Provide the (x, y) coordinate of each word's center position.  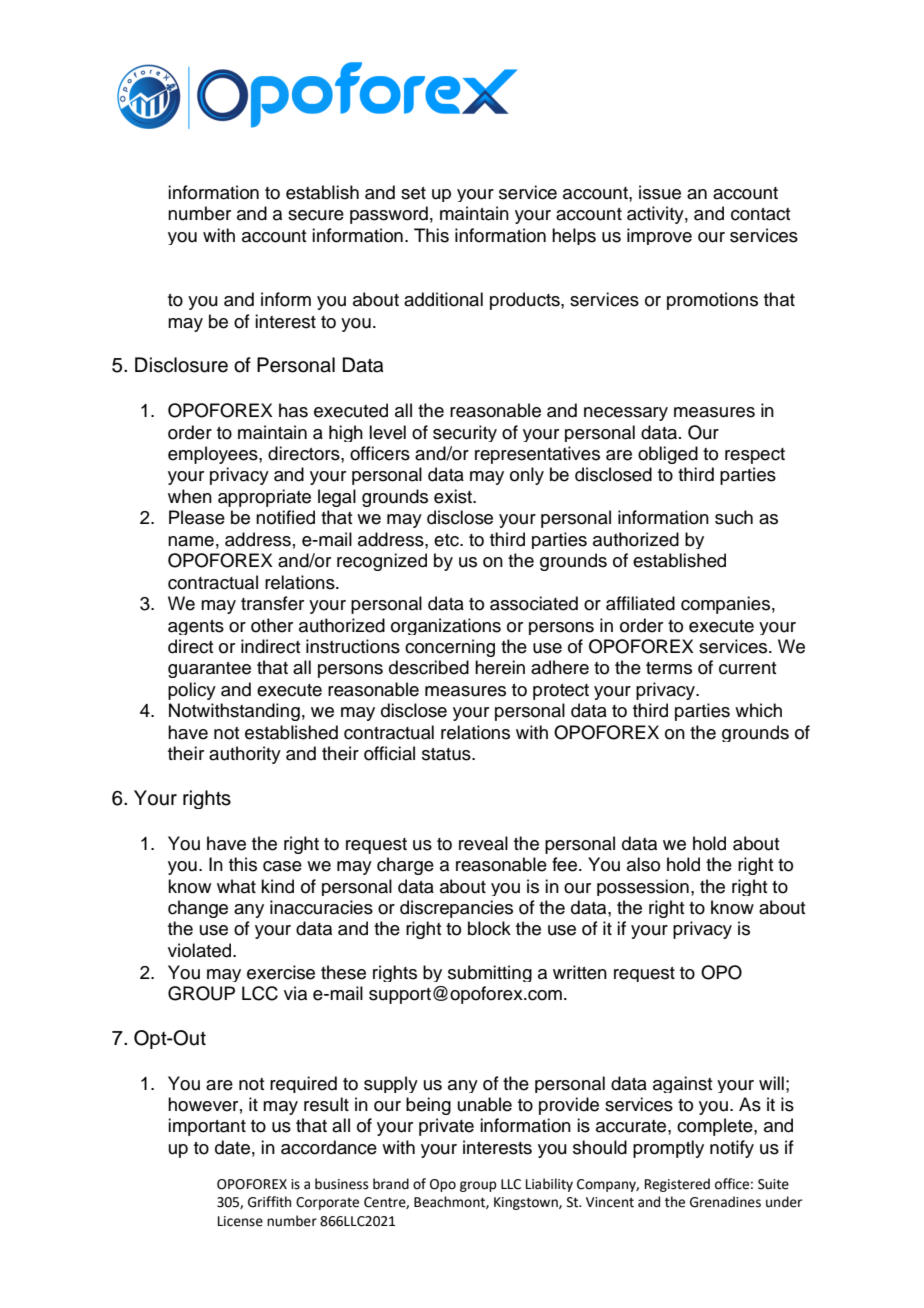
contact (761, 214)
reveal (483, 843)
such (734, 517)
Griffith (269, 1202)
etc (447, 540)
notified (285, 517)
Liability (549, 1185)
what (236, 886)
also (643, 864)
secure (316, 215)
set (413, 193)
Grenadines (725, 1202)
